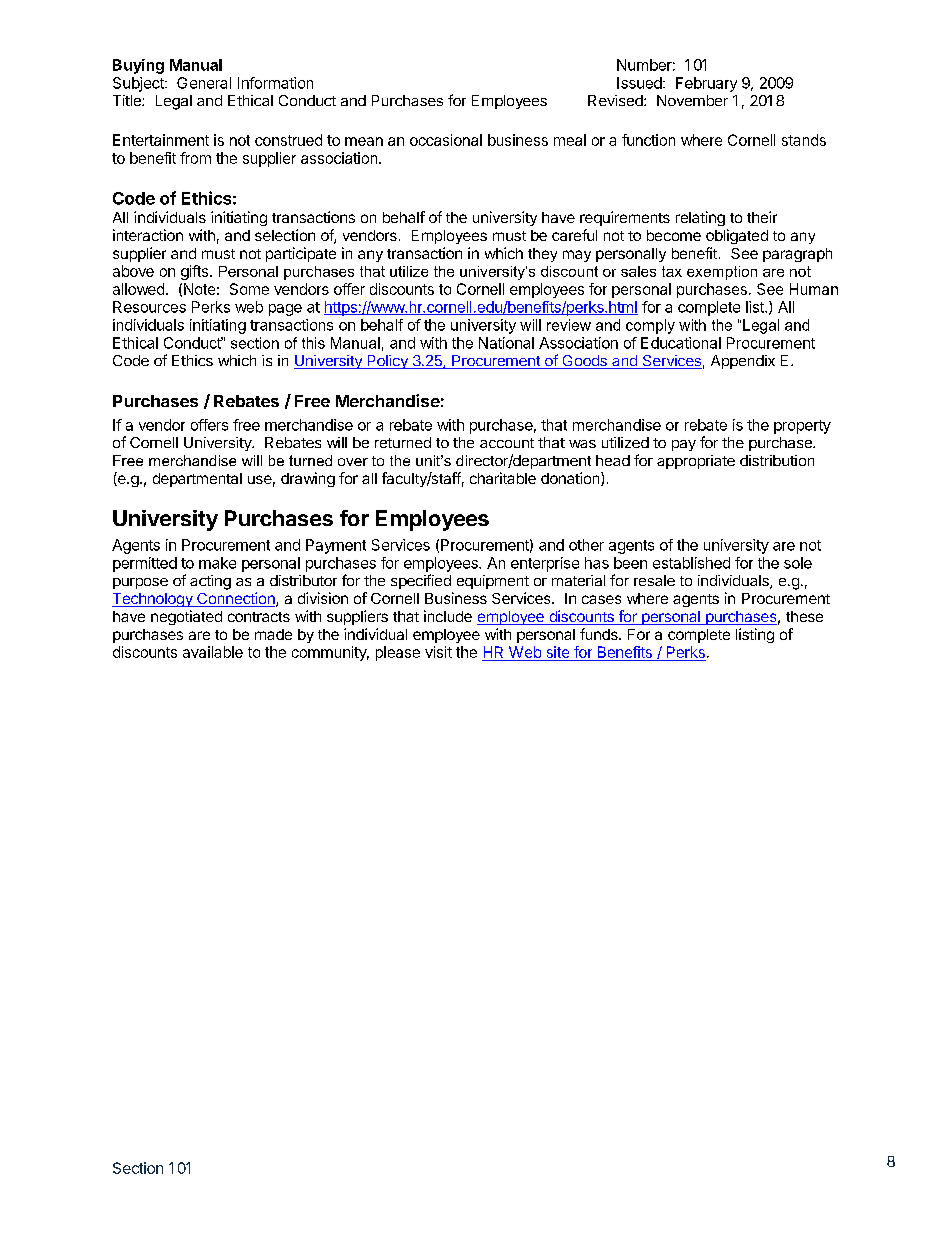 The image size is (952, 1233). What do you see at coordinates (804, 616) in the screenshot?
I see `these` at bounding box center [804, 616].
